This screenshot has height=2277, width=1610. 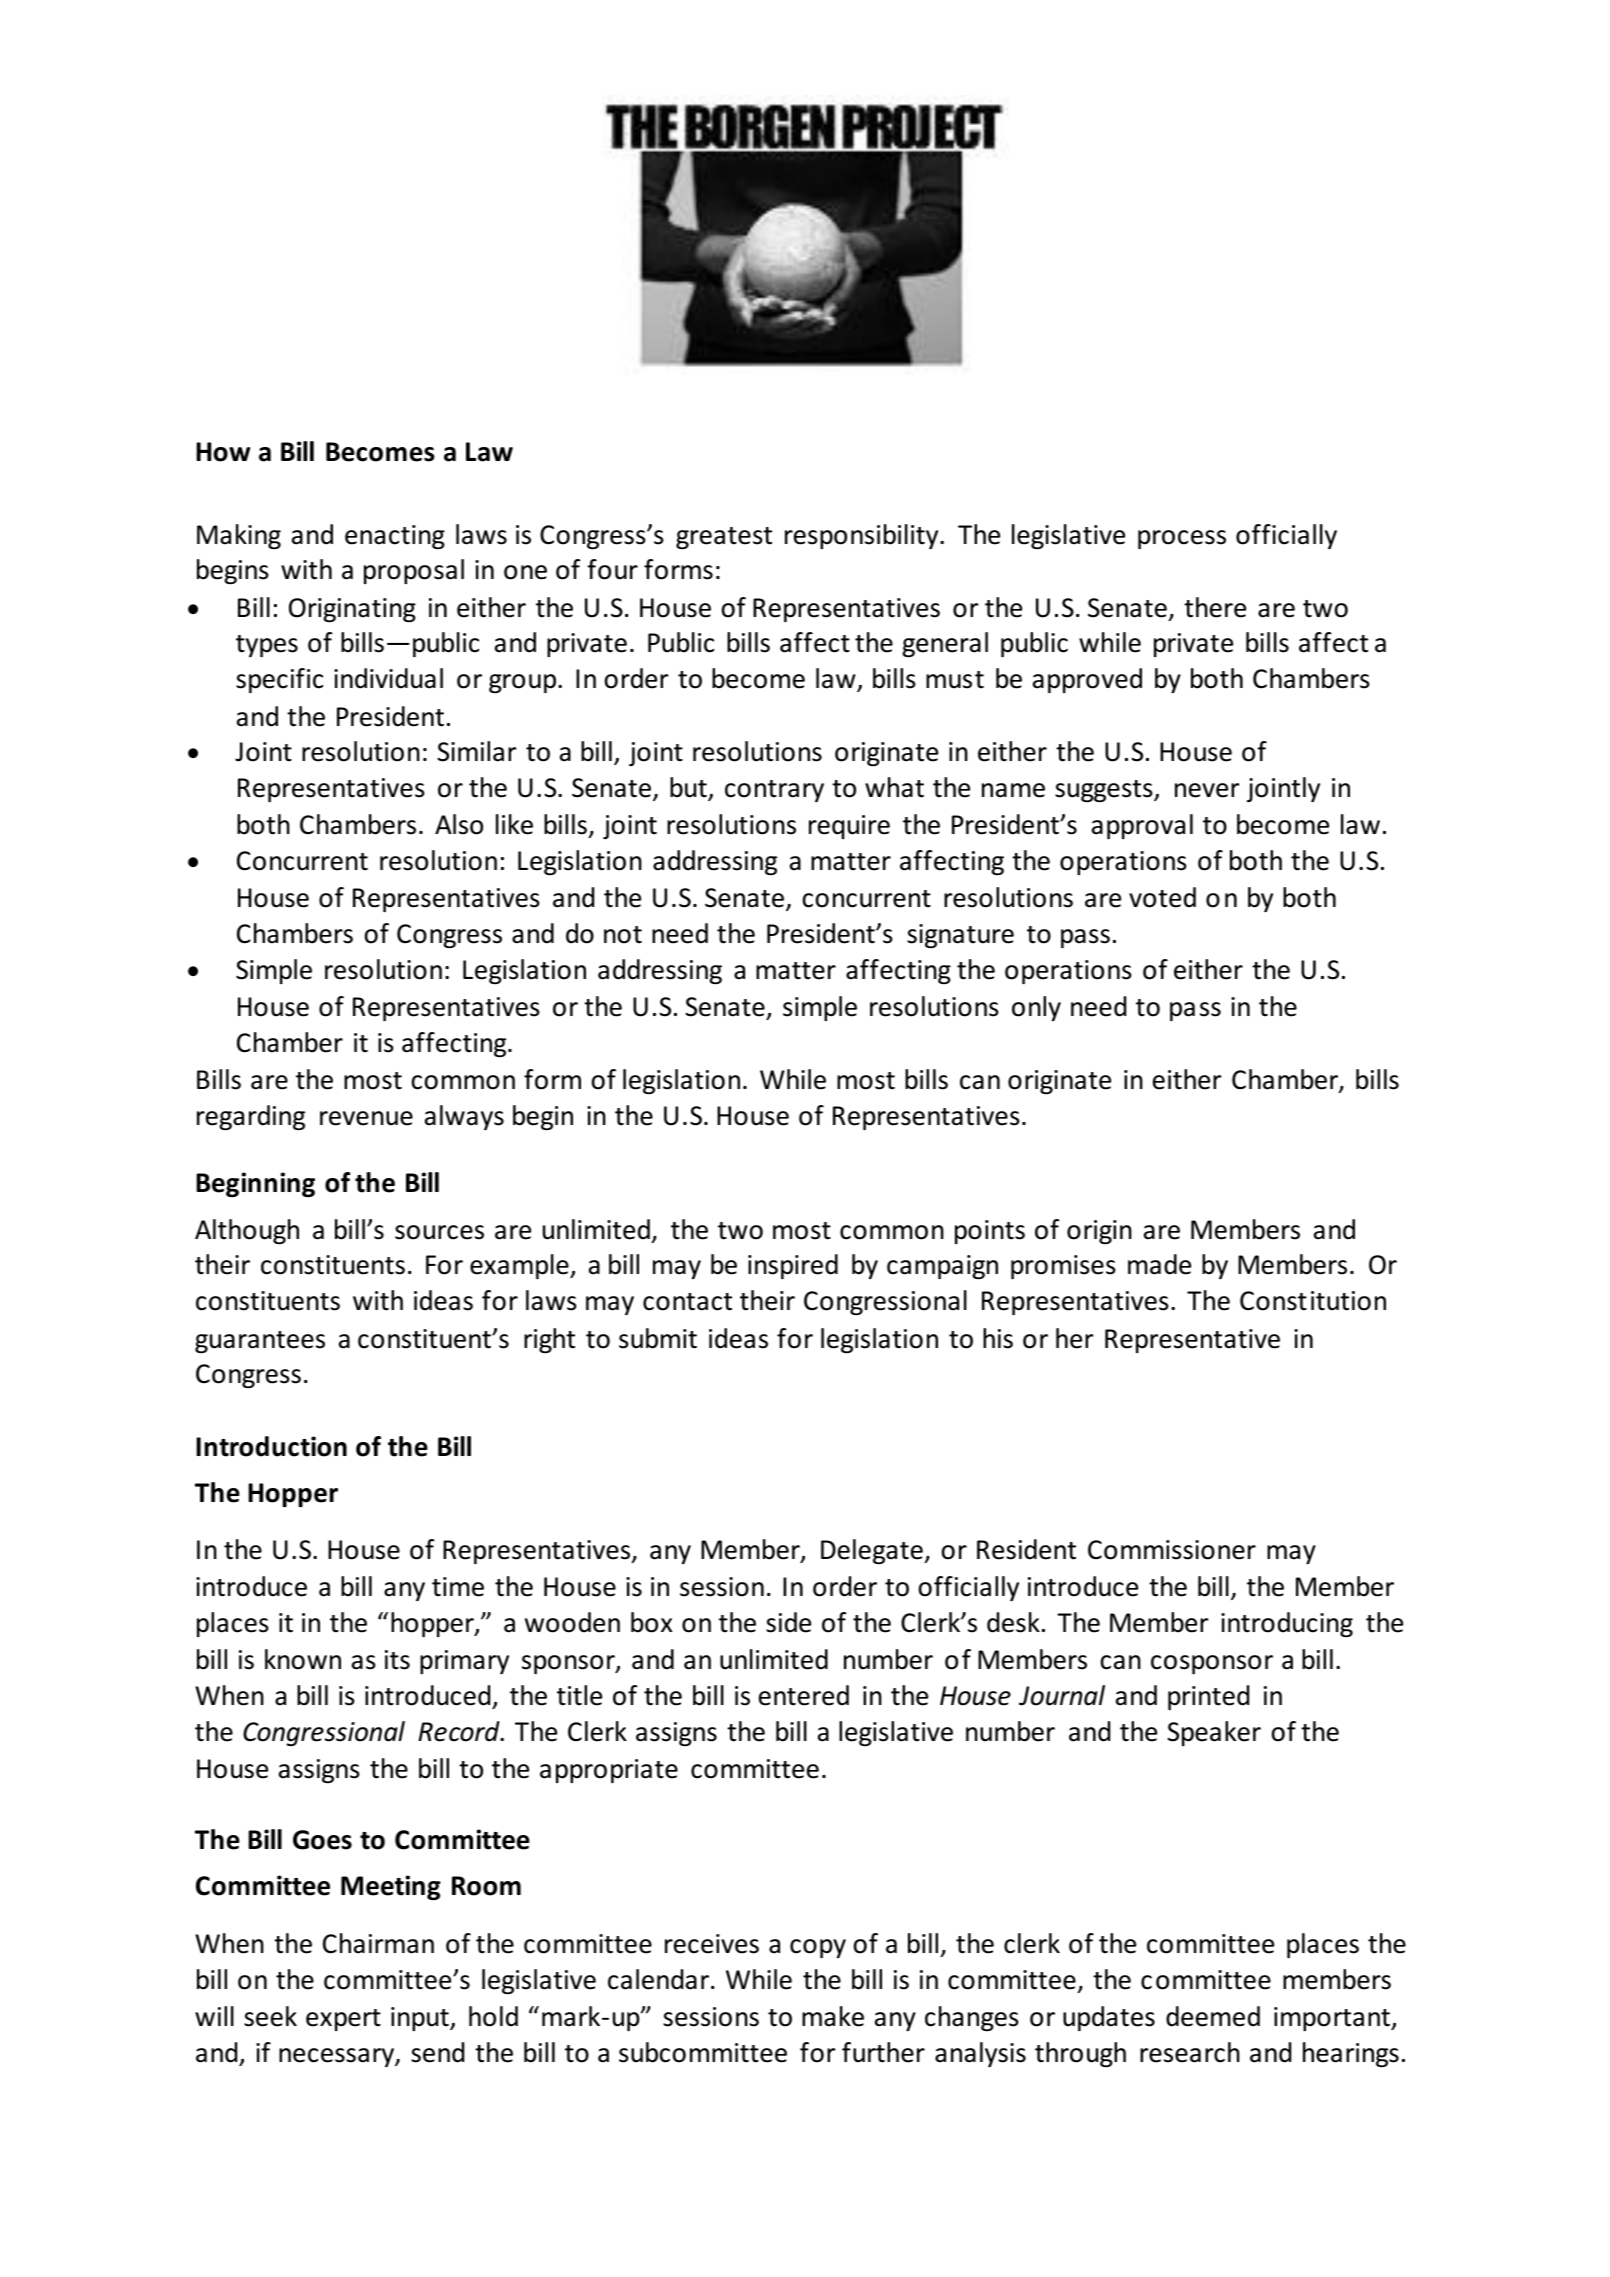 I want to click on sources, so click(x=439, y=1232).
